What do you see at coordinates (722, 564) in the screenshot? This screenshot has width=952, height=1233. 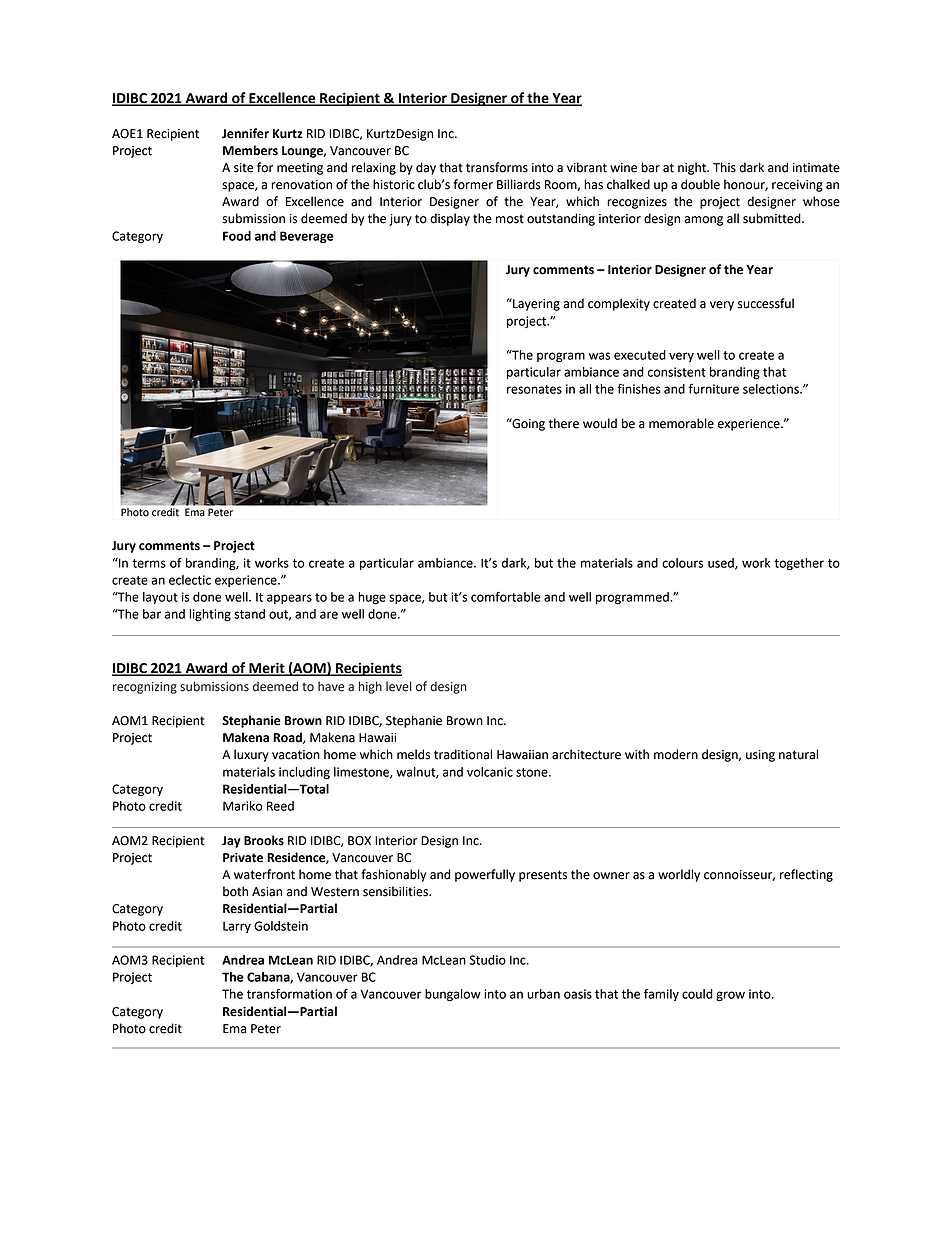 I see `used` at bounding box center [722, 564].
